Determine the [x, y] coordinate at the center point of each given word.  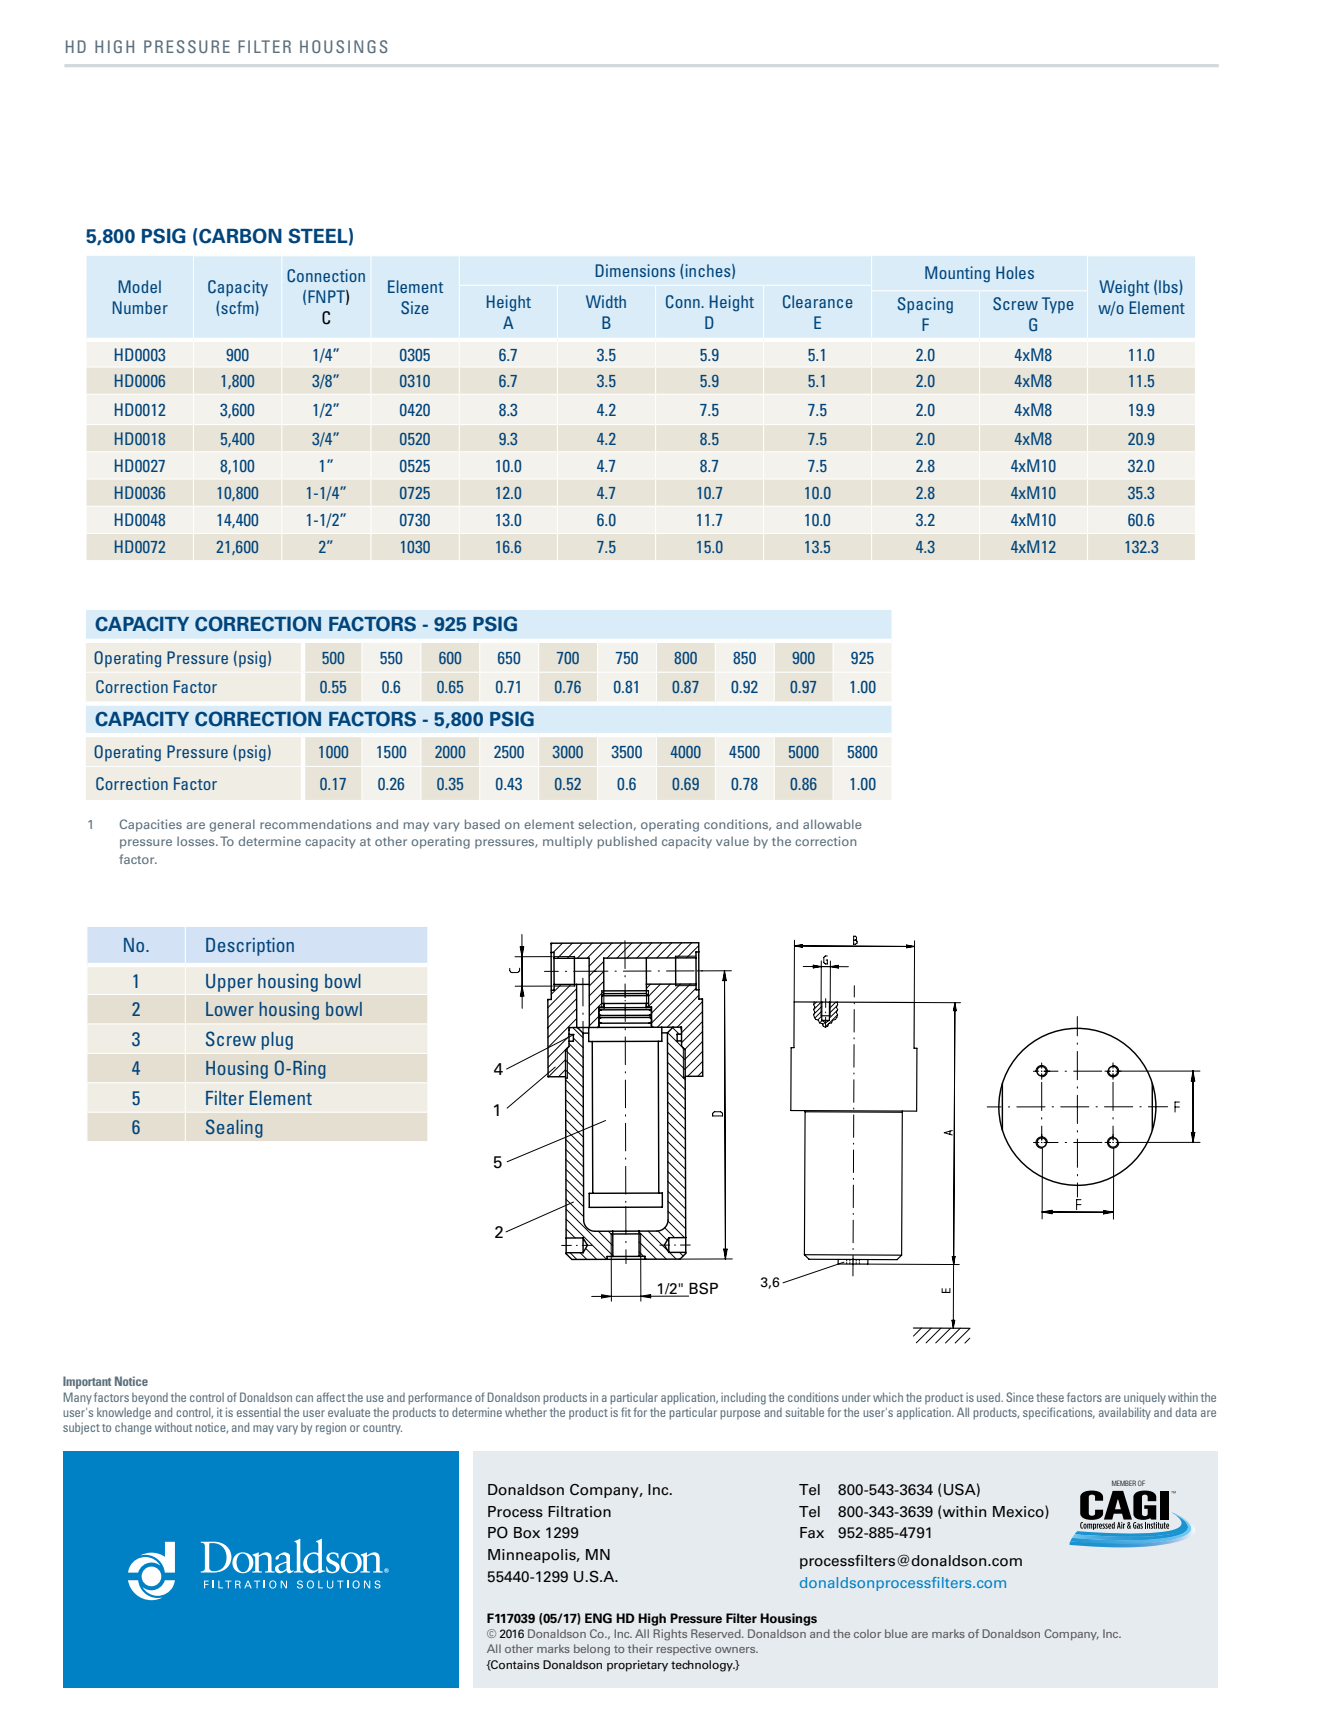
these [1050, 1397]
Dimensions [635, 270]
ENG [598, 1618]
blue [896, 1633]
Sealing [234, 1128]
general [232, 825]
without [173, 1427]
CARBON [239, 236]
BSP [702, 1289]
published [627, 842]
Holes [1015, 272]
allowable [832, 824]
